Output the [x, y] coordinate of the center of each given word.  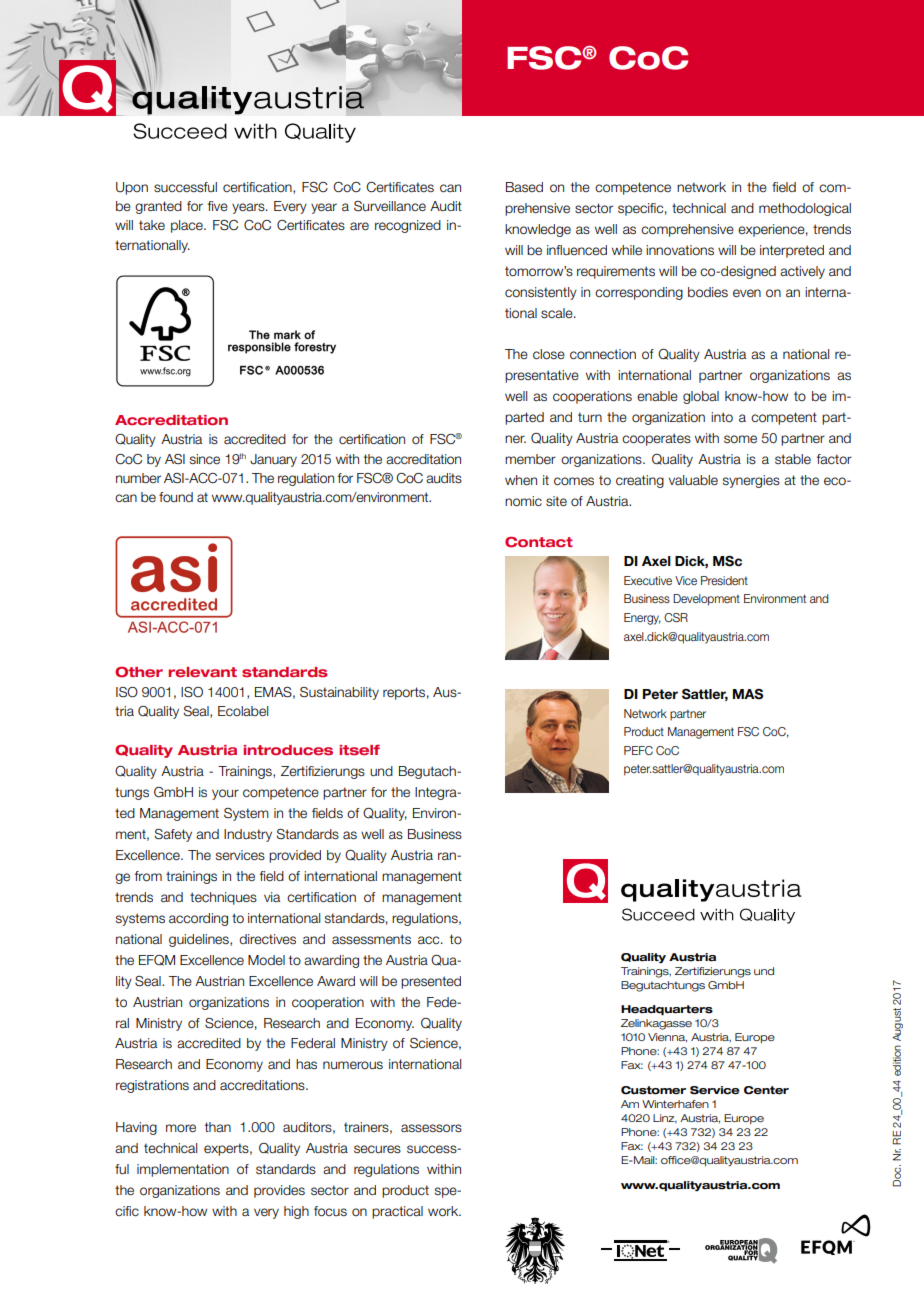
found [176, 497]
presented [431, 982]
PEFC [638, 750]
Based [524, 187]
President [724, 580]
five [218, 206]
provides [279, 1191]
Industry [248, 835]
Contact [539, 542]
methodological [805, 209]
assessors [431, 1128]
